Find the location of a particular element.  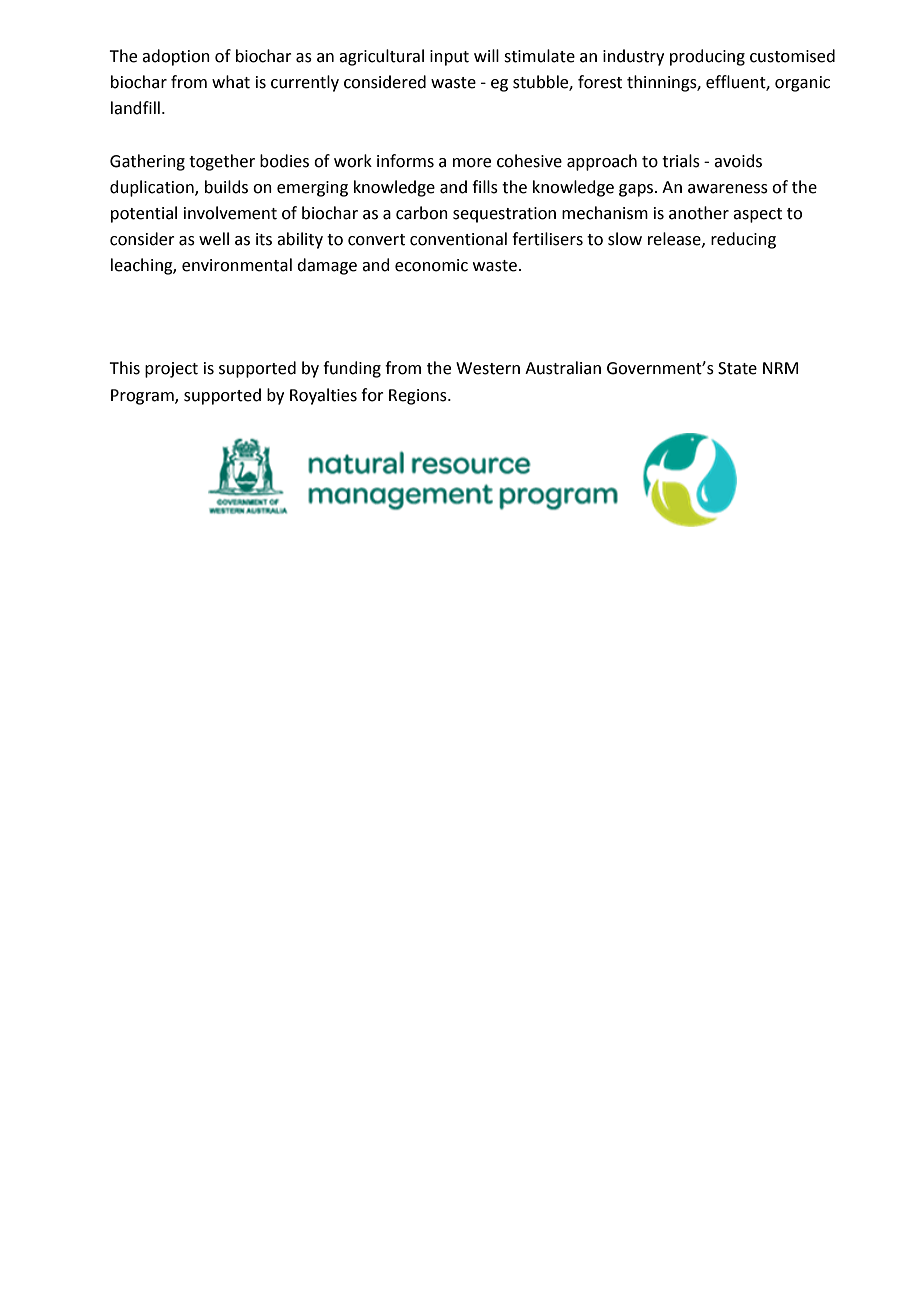

Regions is located at coordinates (419, 397).
